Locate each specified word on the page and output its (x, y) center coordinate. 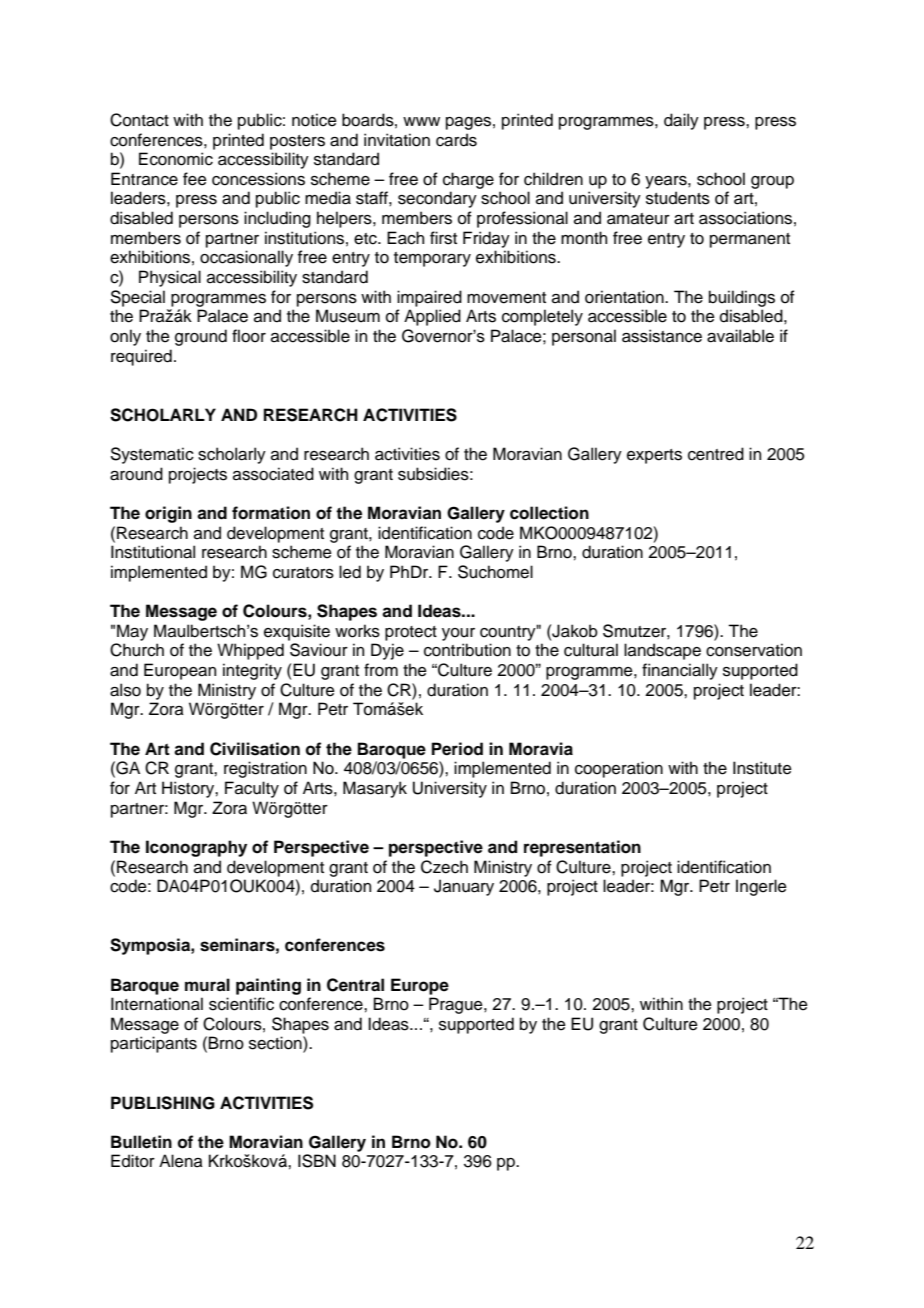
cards (456, 140)
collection (549, 513)
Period (457, 749)
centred (716, 454)
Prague (457, 1005)
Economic (176, 159)
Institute (762, 768)
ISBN (317, 1161)
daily (681, 121)
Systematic (152, 455)
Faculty (252, 789)
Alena (181, 1161)
